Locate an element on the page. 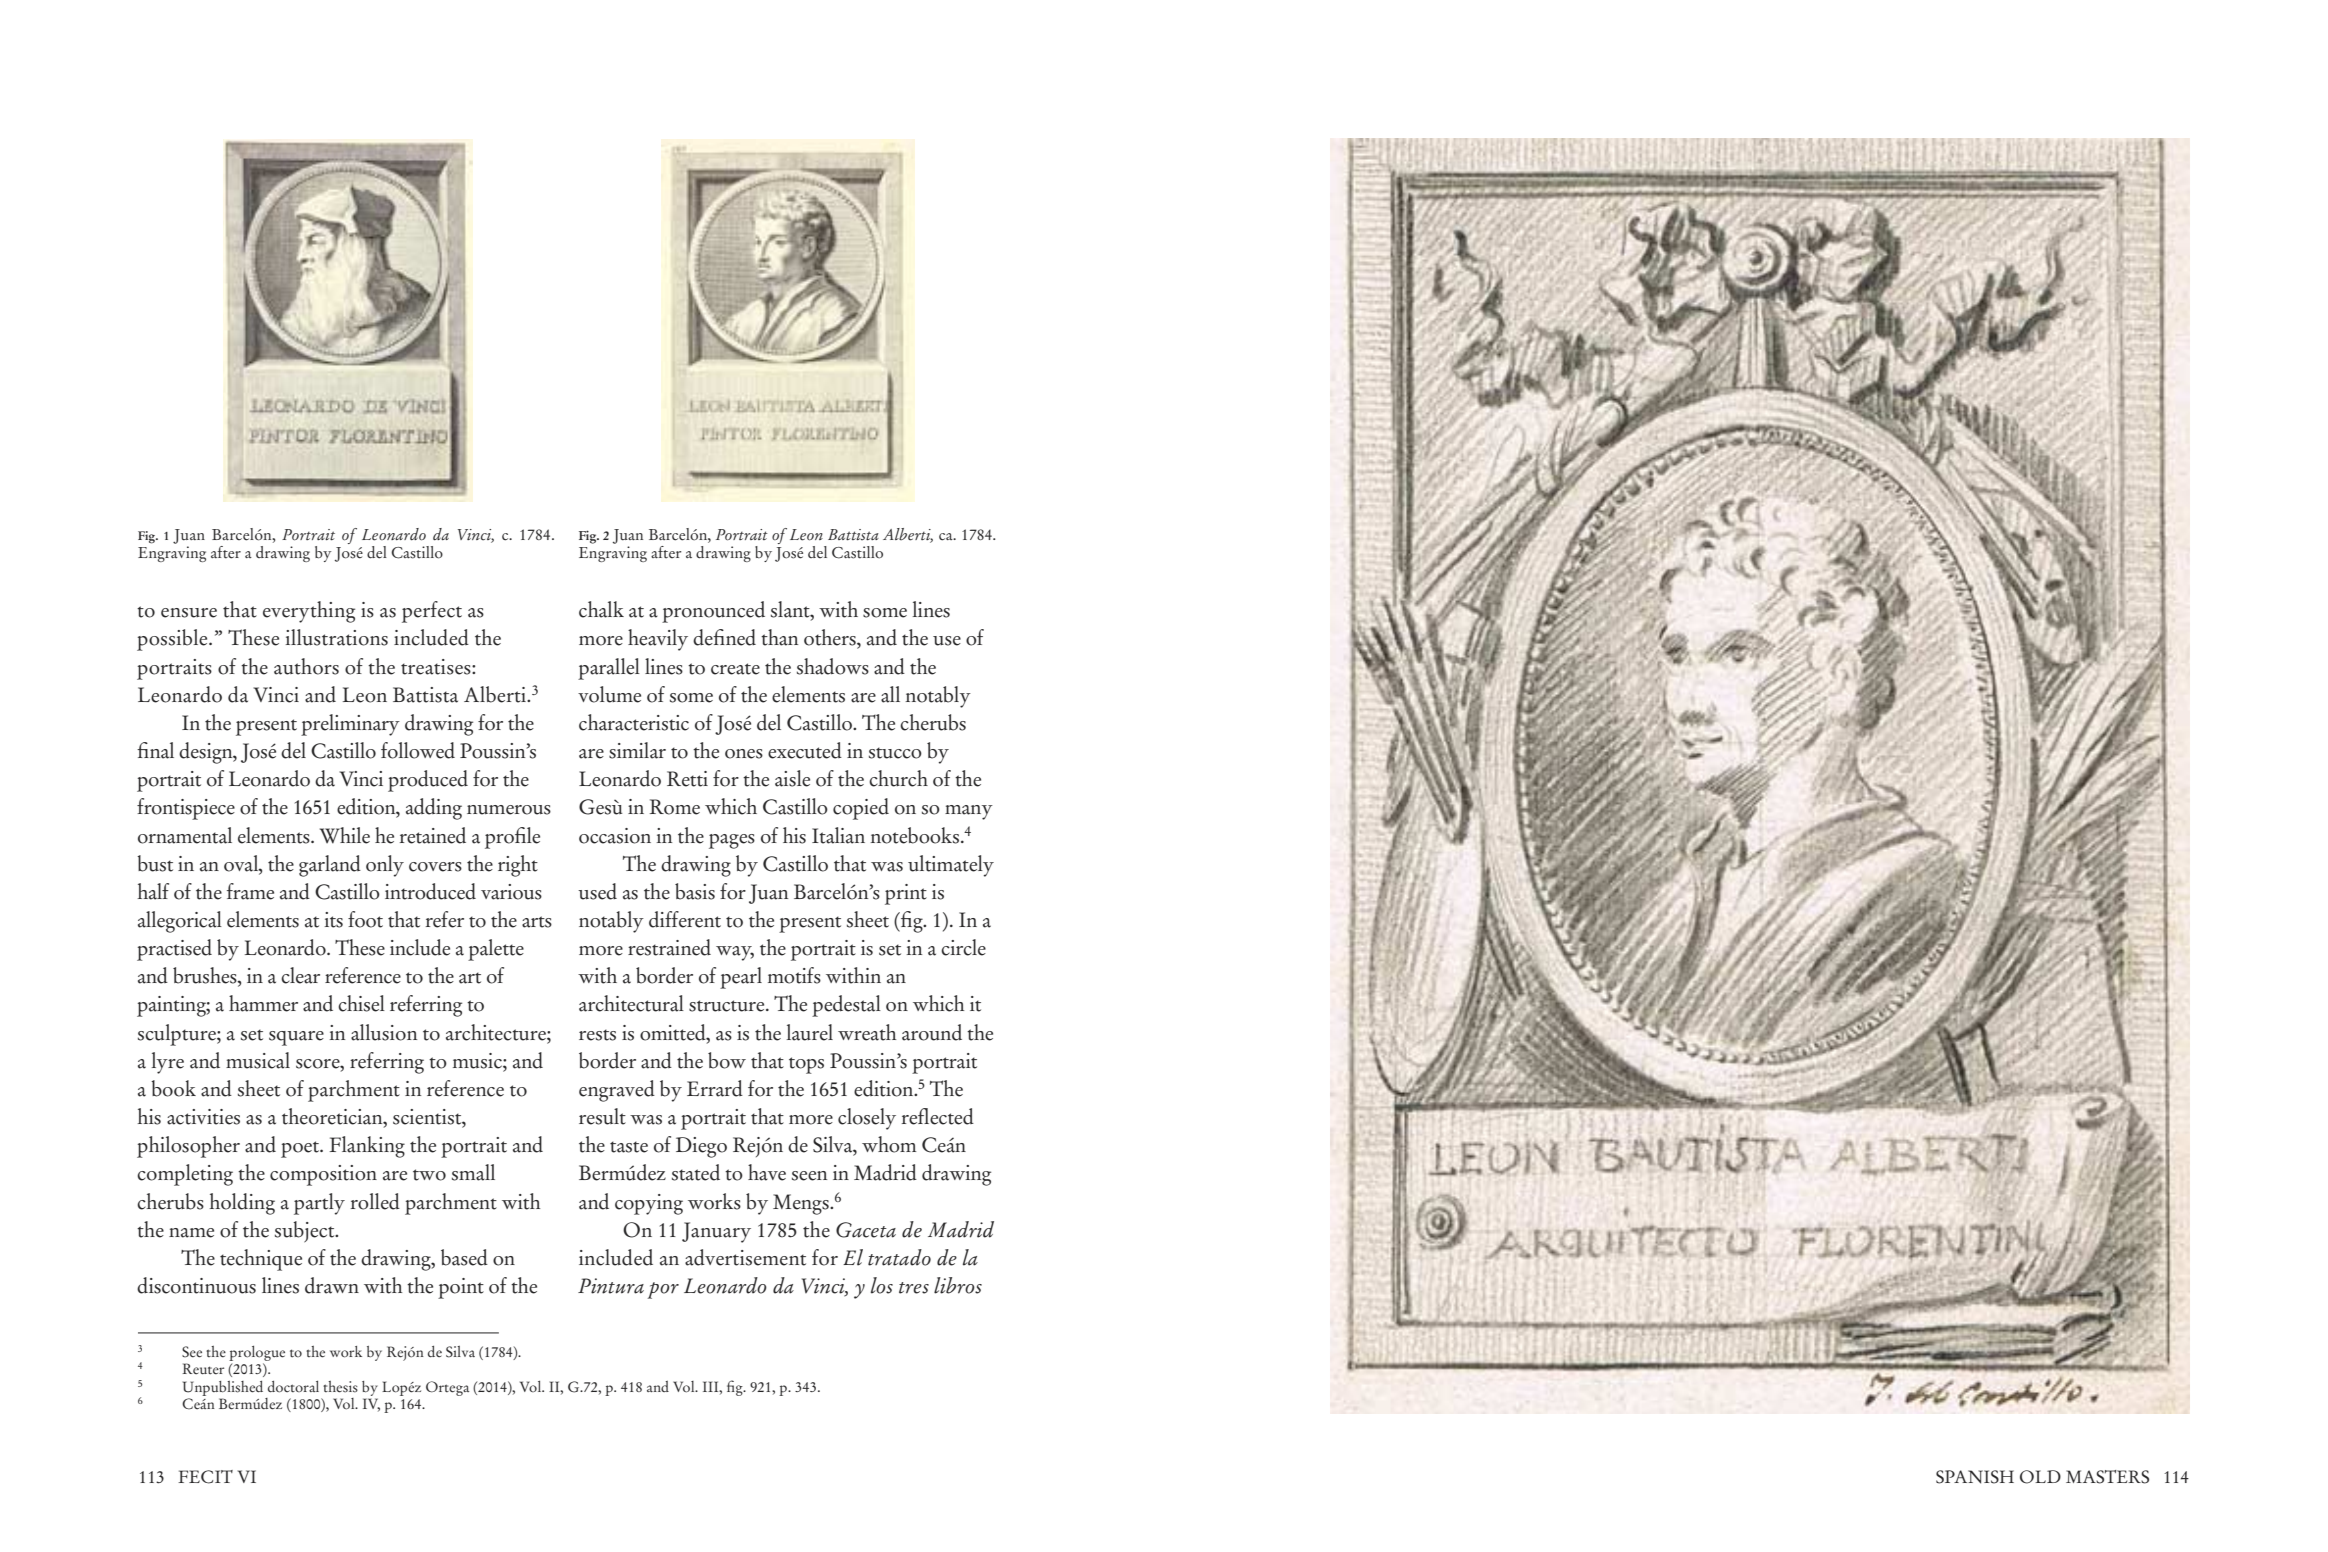 The height and width of the page is (1552, 2328). based is located at coordinates (464, 1257).
